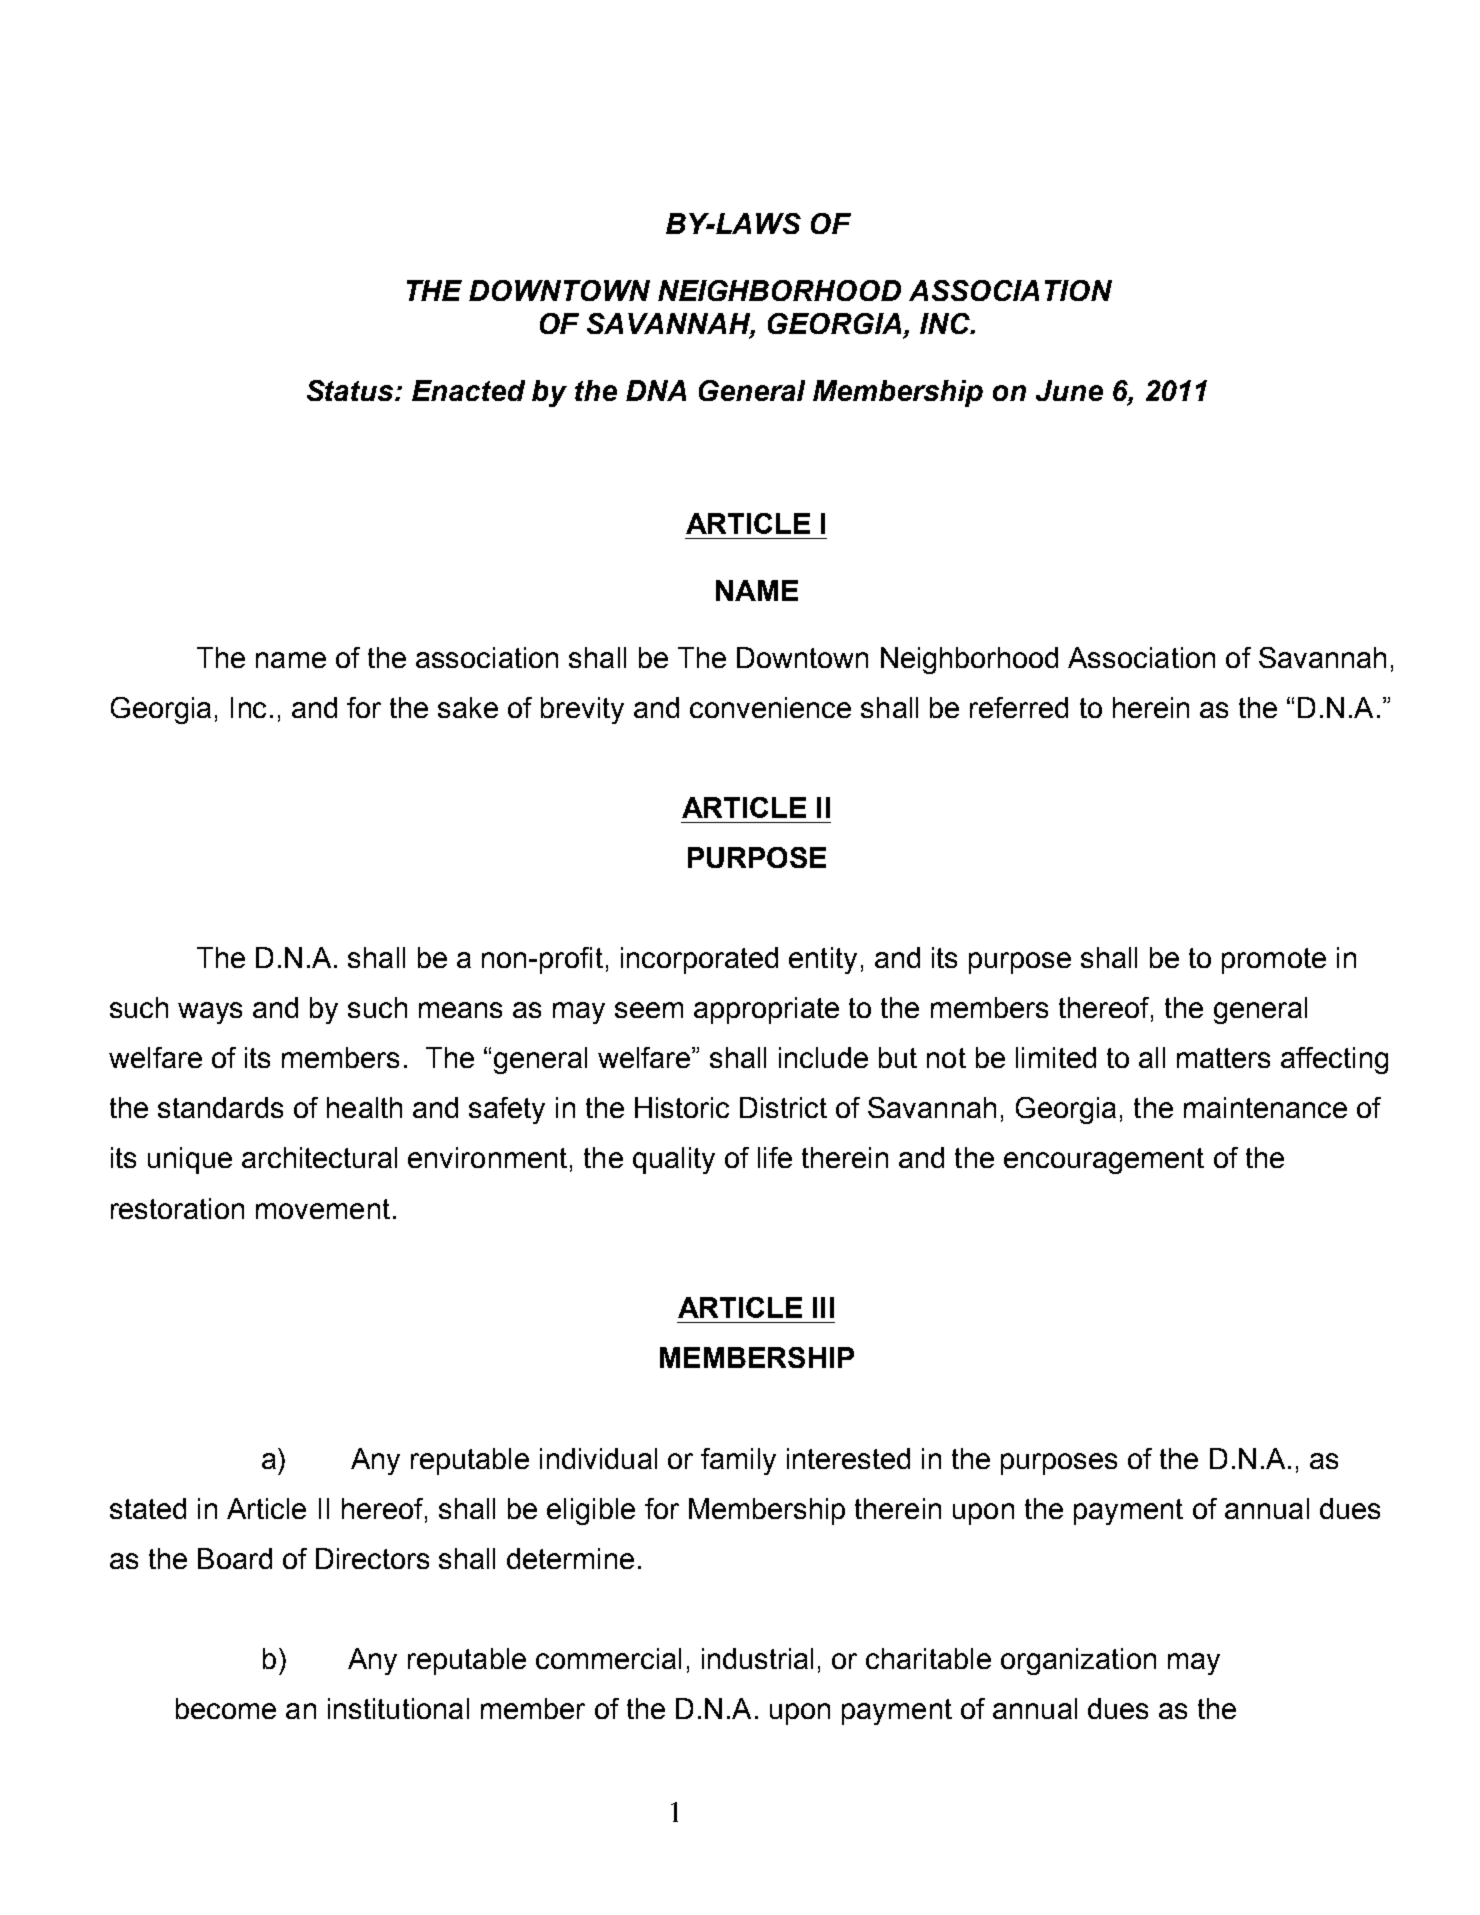 Image resolution: width=1480 pixels, height=1915 pixels. I want to click on incorporated, so click(699, 960).
